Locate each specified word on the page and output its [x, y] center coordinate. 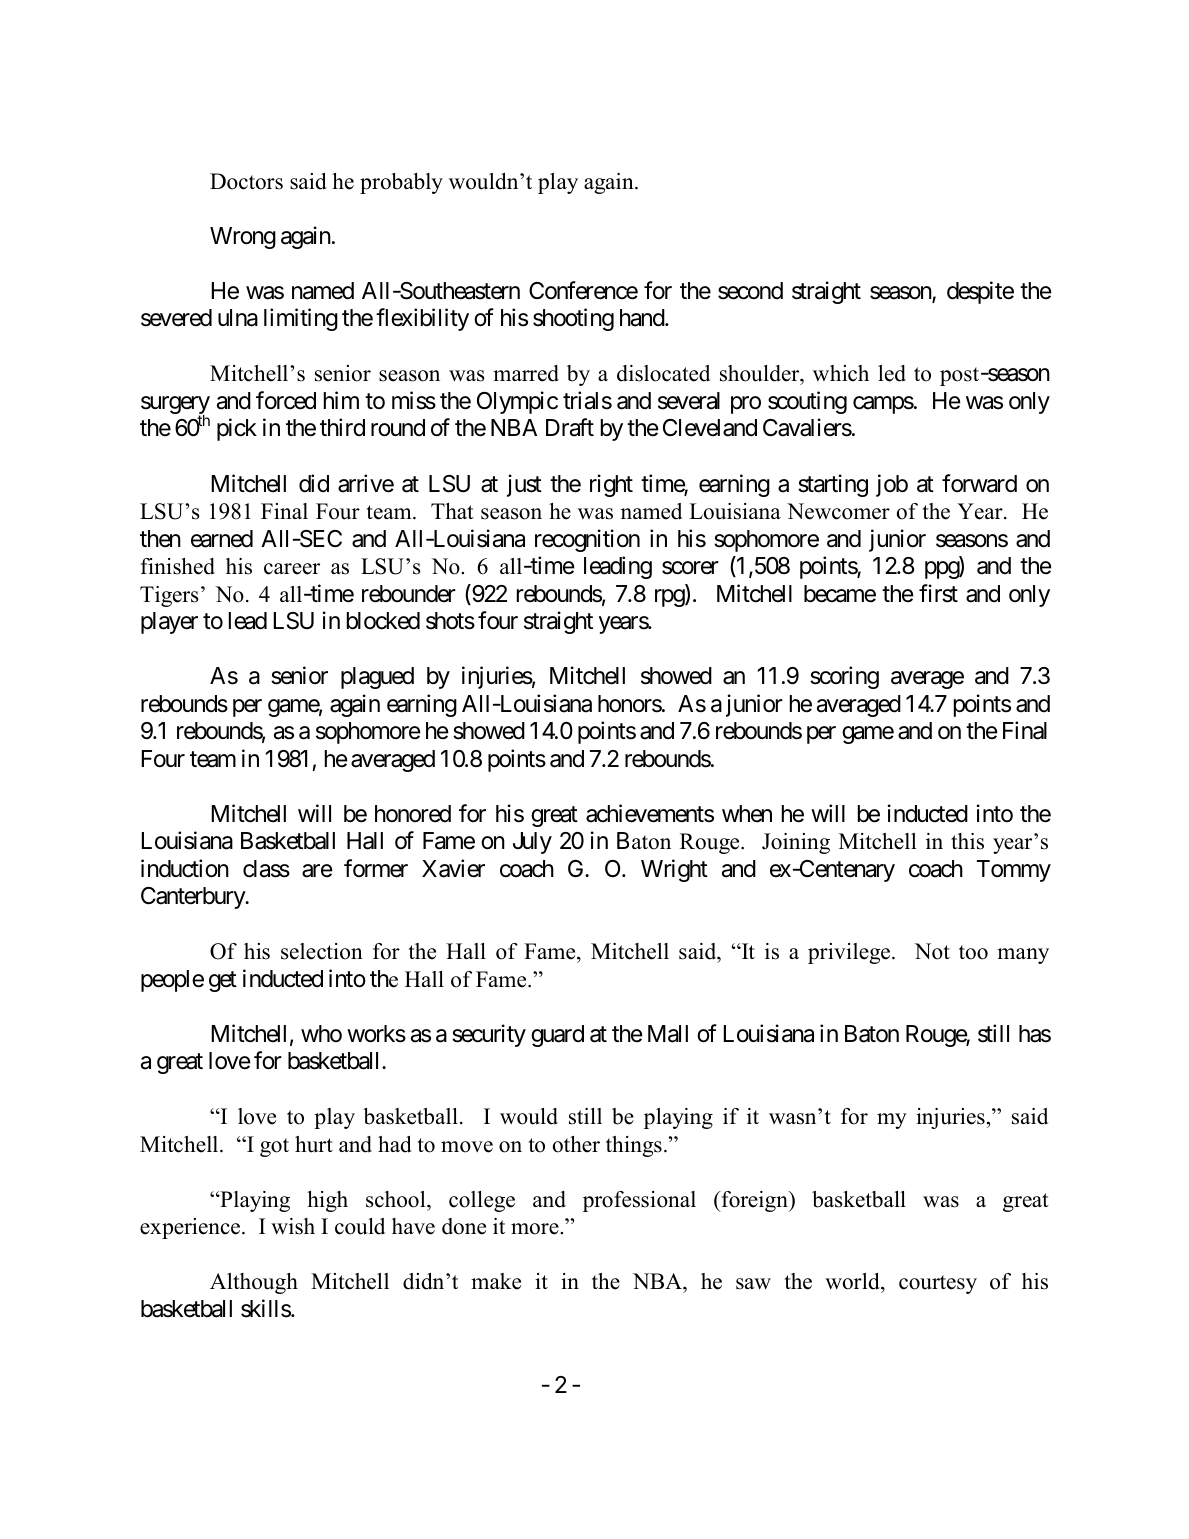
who [321, 1033]
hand [643, 318]
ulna [238, 318]
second [750, 291]
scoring [844, 677]
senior [299, 675]
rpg [670, 598]
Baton [872, 1034]
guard [557, 1036]
